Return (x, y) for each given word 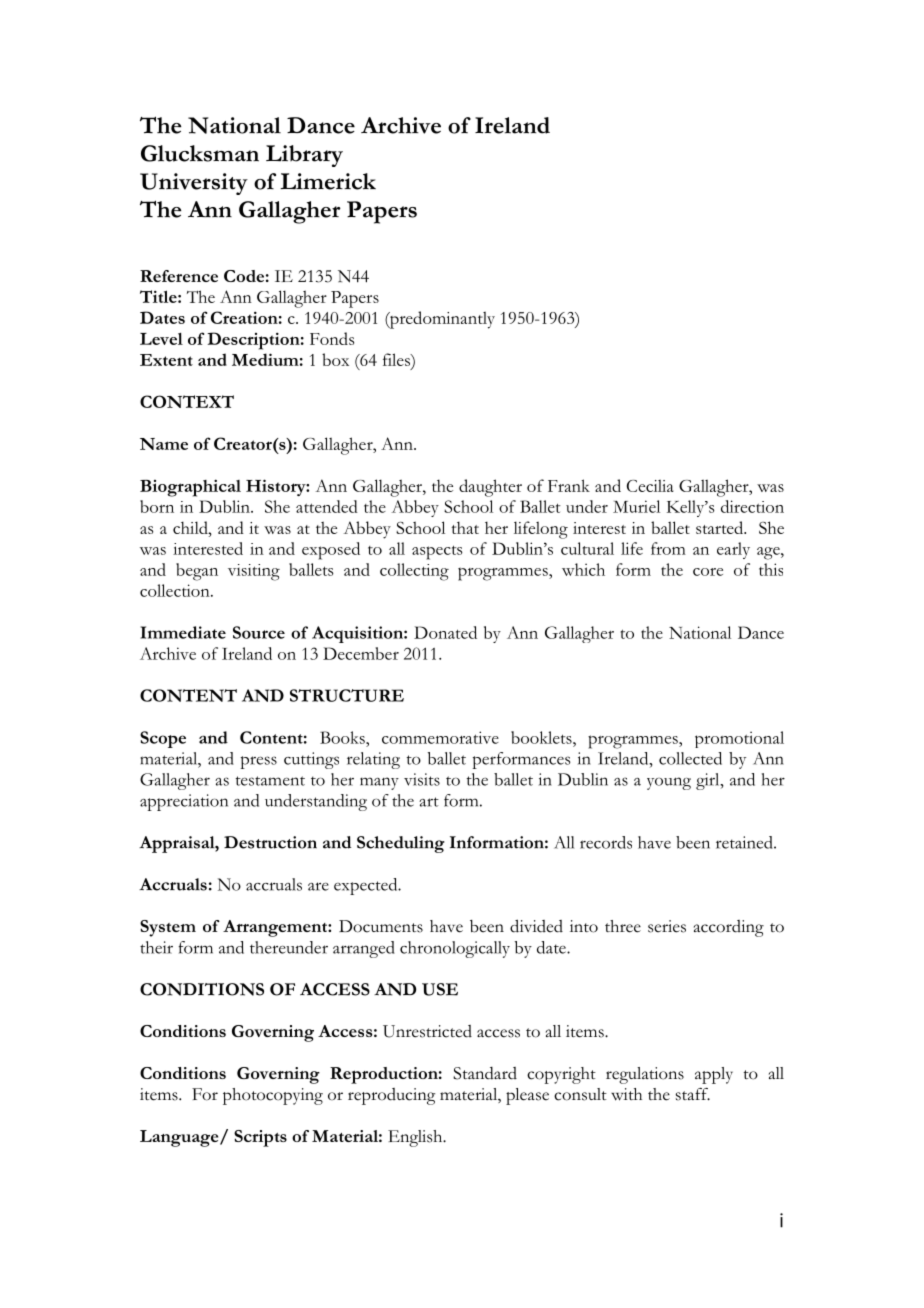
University (194, 184)
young (669, 783)
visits (422, 779)
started (721, 527)
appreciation (184, 802)
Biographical (190, 488)
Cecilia (650, 486)
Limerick (328, 181)
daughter (490, 488)
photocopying (273, 1096)
